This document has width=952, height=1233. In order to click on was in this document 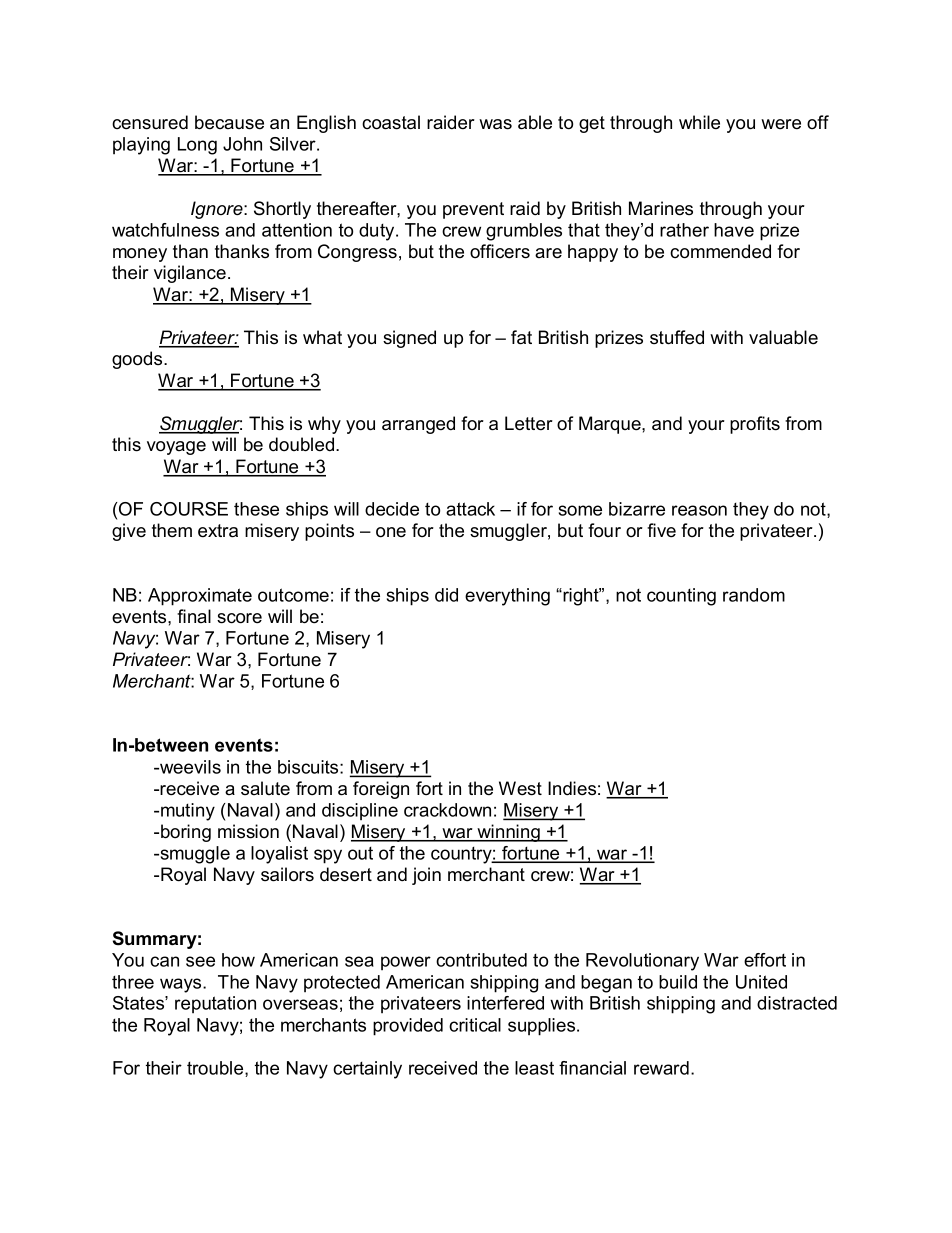, I will do `click(495, 124)`.
